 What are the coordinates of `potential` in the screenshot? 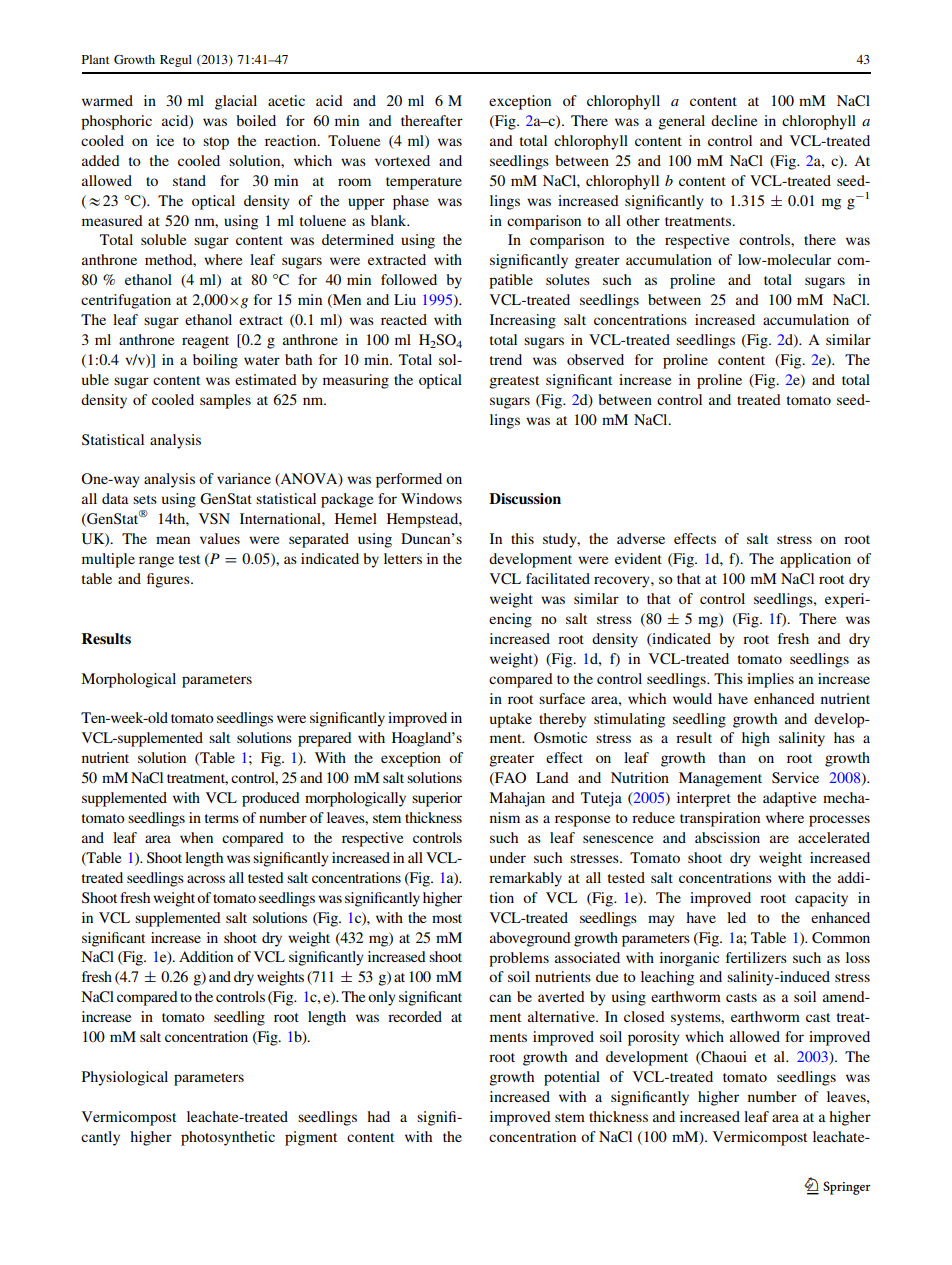 It's located at (572, 1078).
